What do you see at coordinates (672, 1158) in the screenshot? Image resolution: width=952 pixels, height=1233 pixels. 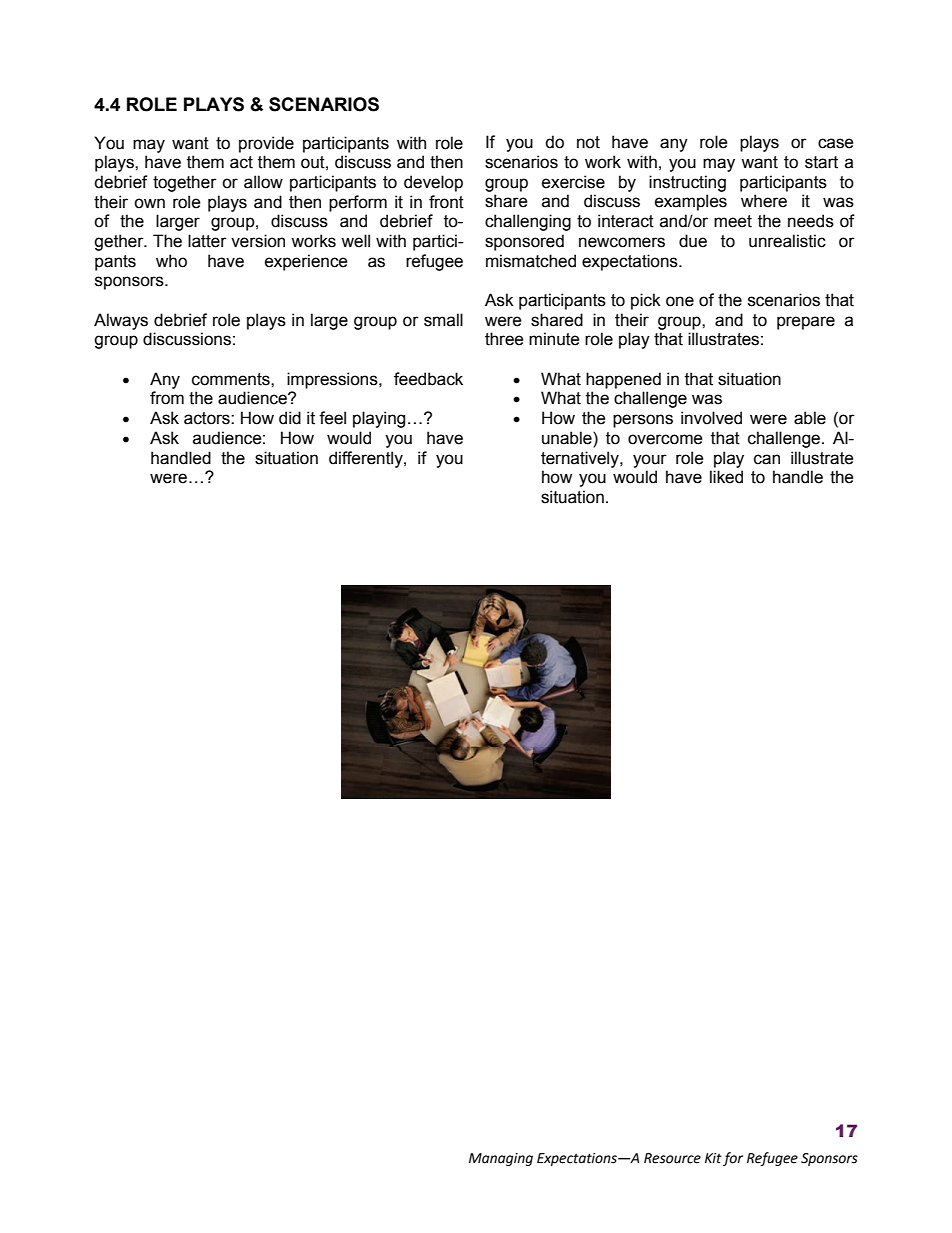 I see `Resource` at bounding box center [672, 1158].
